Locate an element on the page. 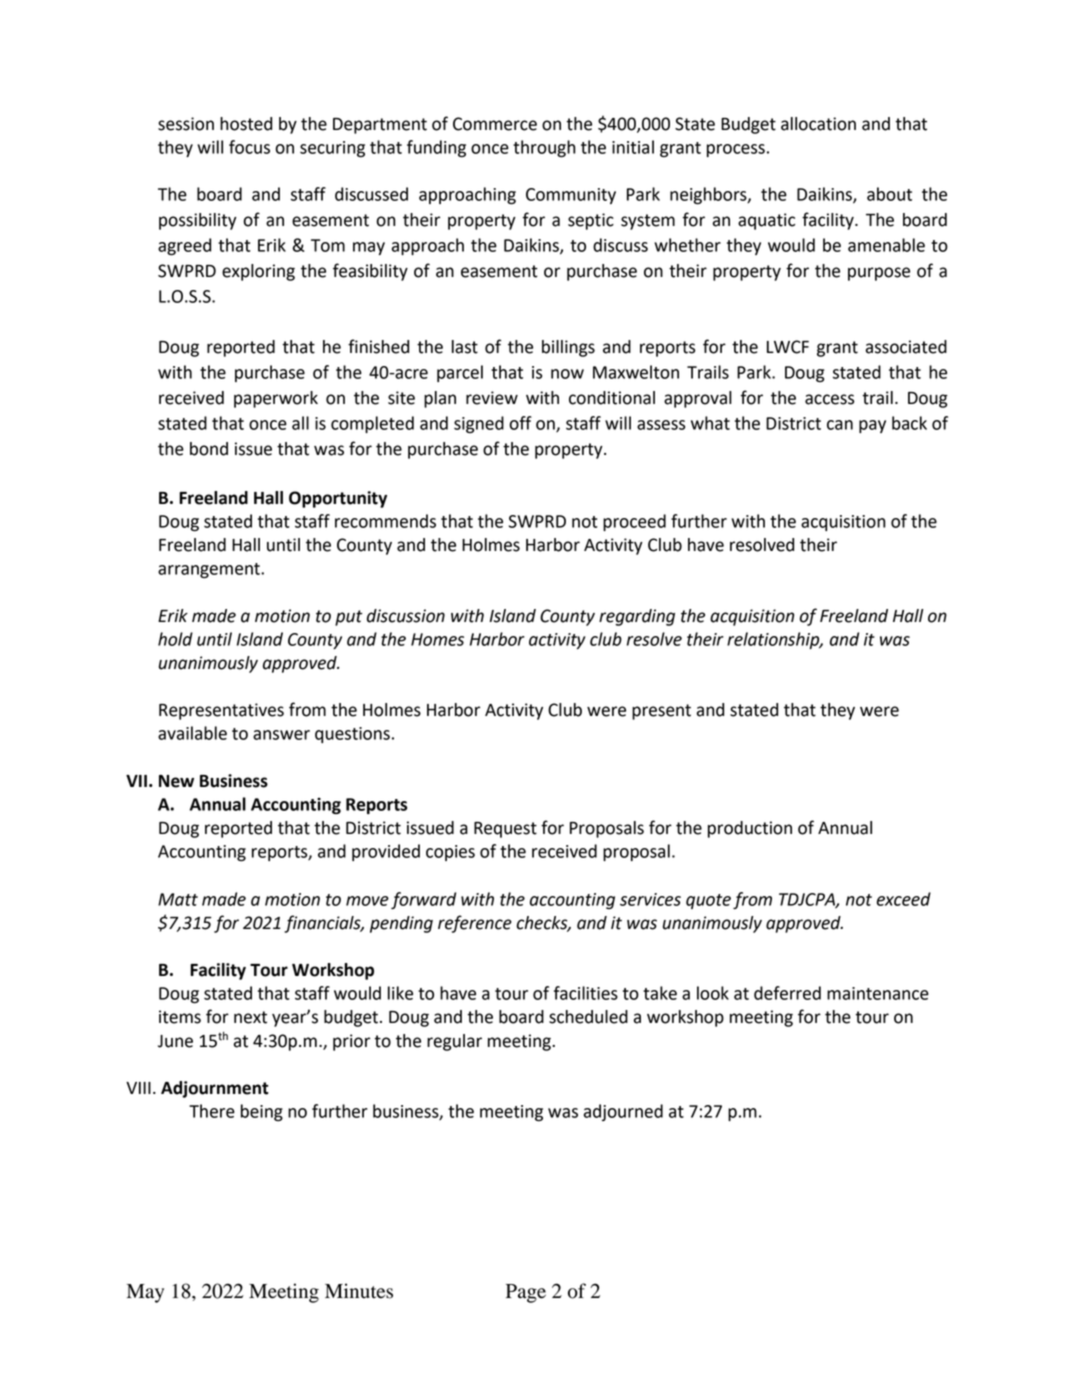 This page has height=1390, width=1074. deferred is located at coordinates (787, 993).
